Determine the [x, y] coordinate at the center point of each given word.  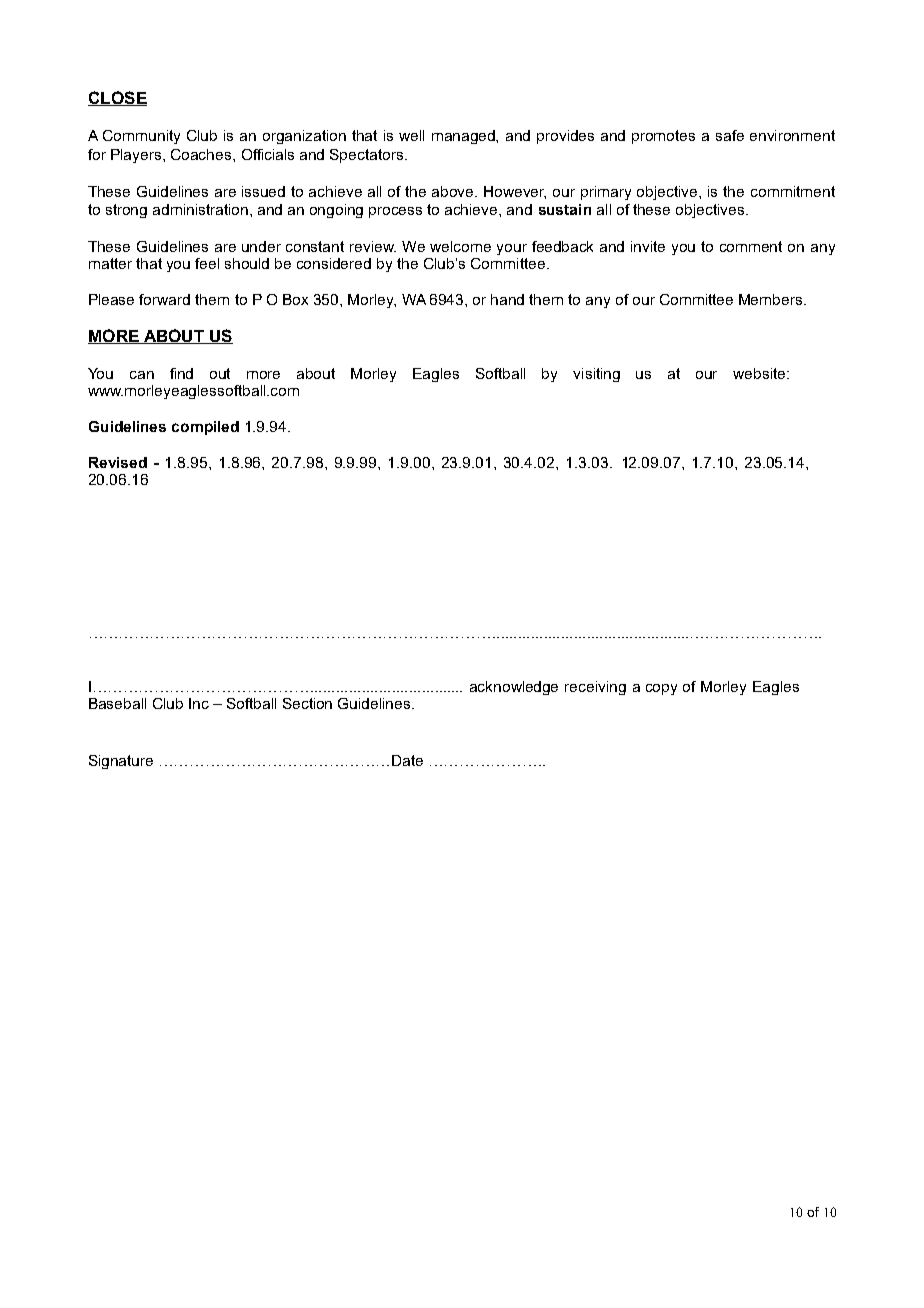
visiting [596, 375]
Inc [199, 703]
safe [730, 135]
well [411, 135]
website [760, 373]
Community [141, 137]
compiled [205, 428]
